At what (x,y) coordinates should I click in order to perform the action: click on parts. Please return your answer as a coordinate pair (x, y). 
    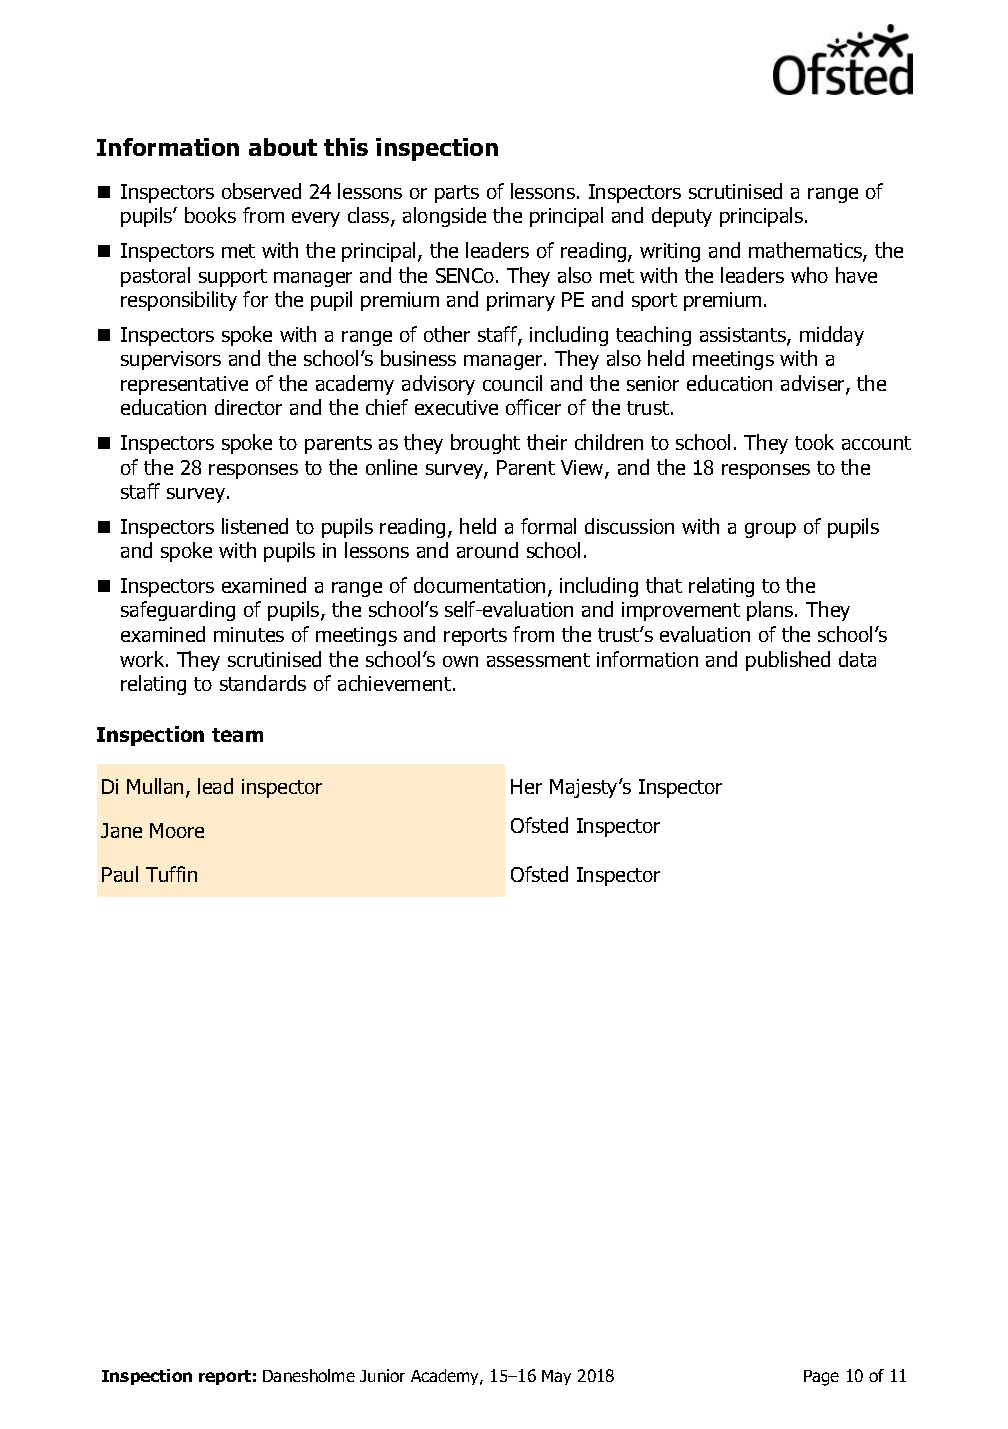
    Looking at the image, I should click on (457, 194).
